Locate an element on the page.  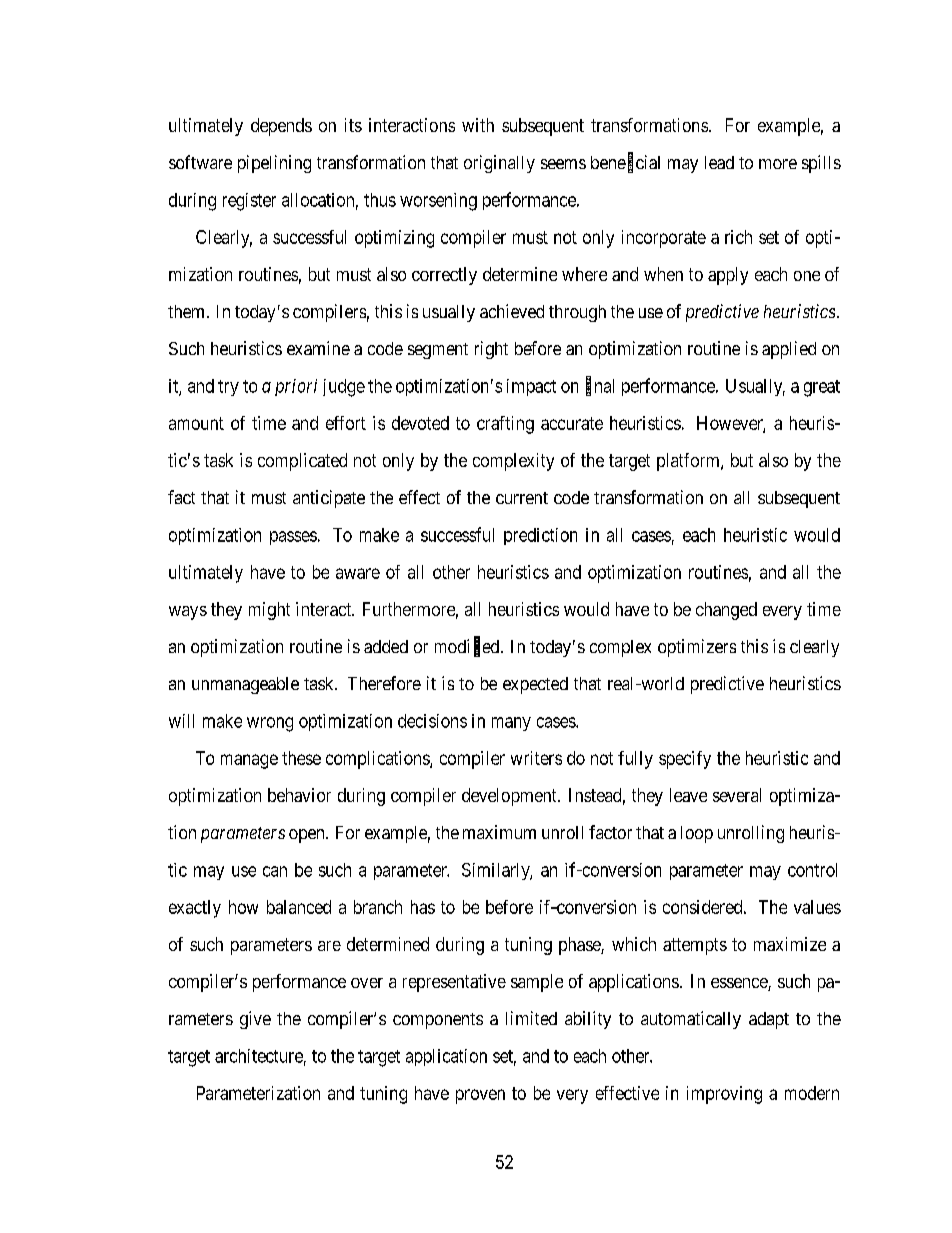
originally is located at coordinates (499, 164).
